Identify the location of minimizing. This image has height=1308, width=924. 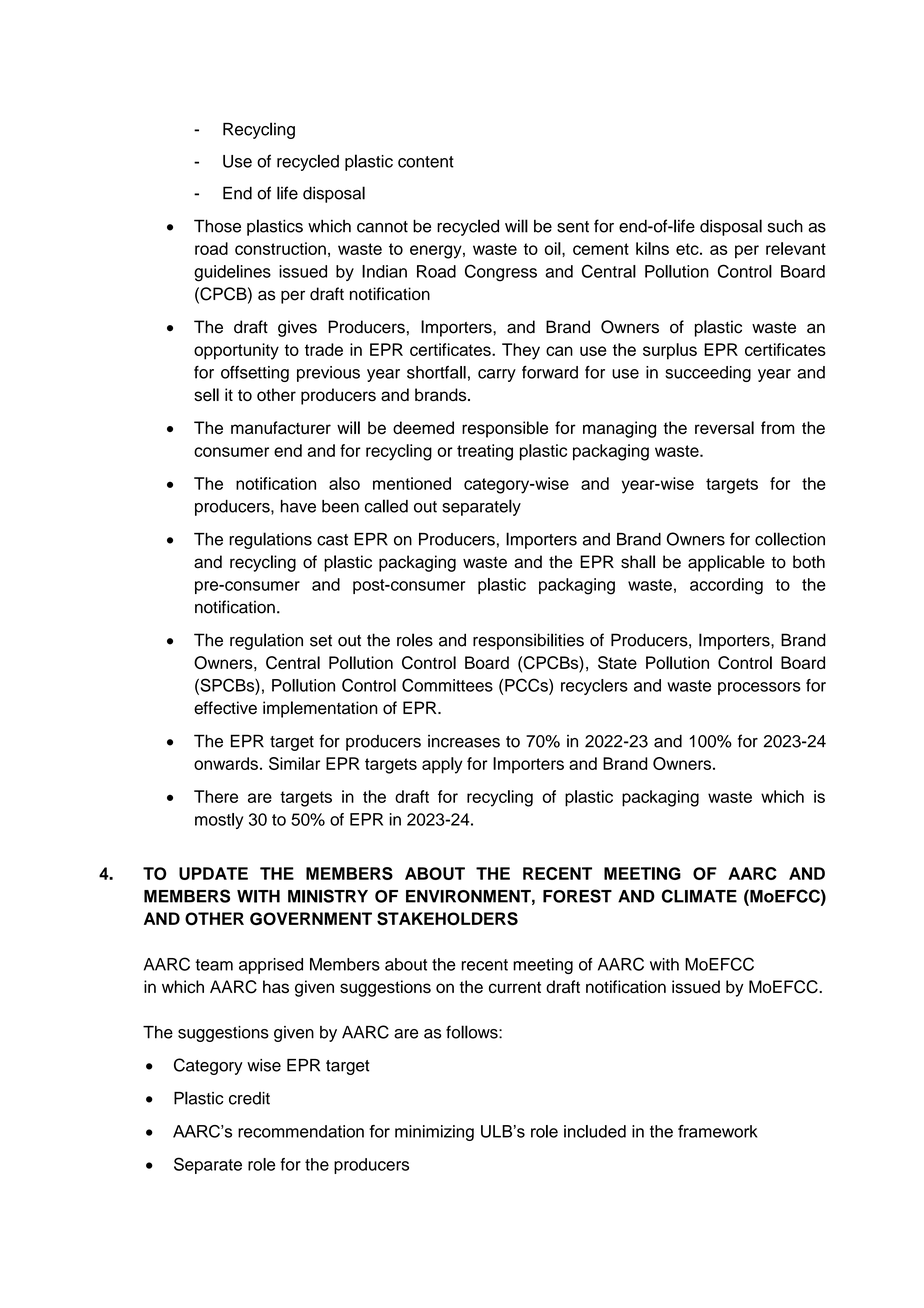
(434, 1133).
